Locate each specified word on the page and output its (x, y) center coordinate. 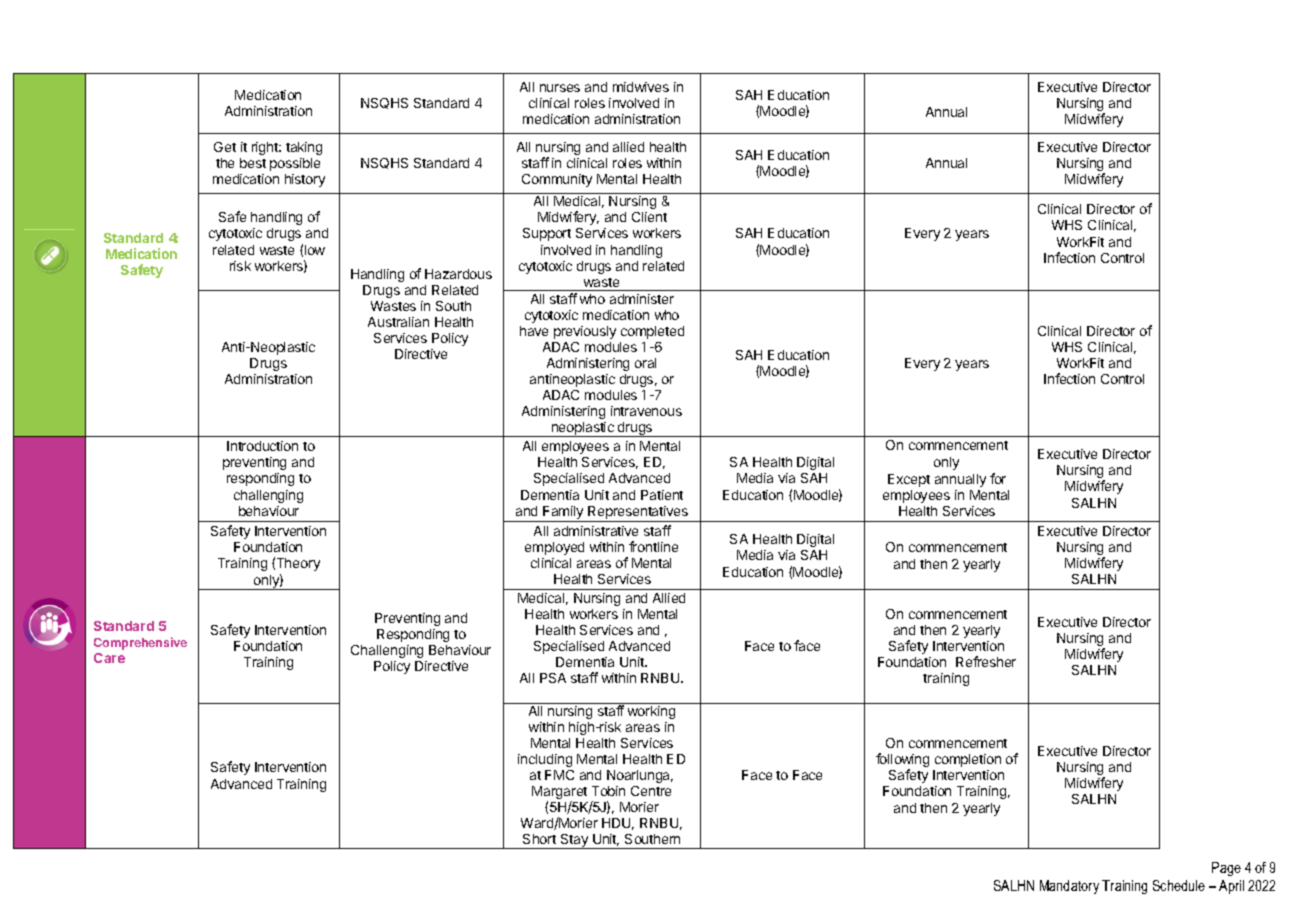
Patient (662, 495)
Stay (574, 841)
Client (649, 217)
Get (225, 147)
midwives (641, 87)
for (998, 478)
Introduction (262, 446)
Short (539, 839)
